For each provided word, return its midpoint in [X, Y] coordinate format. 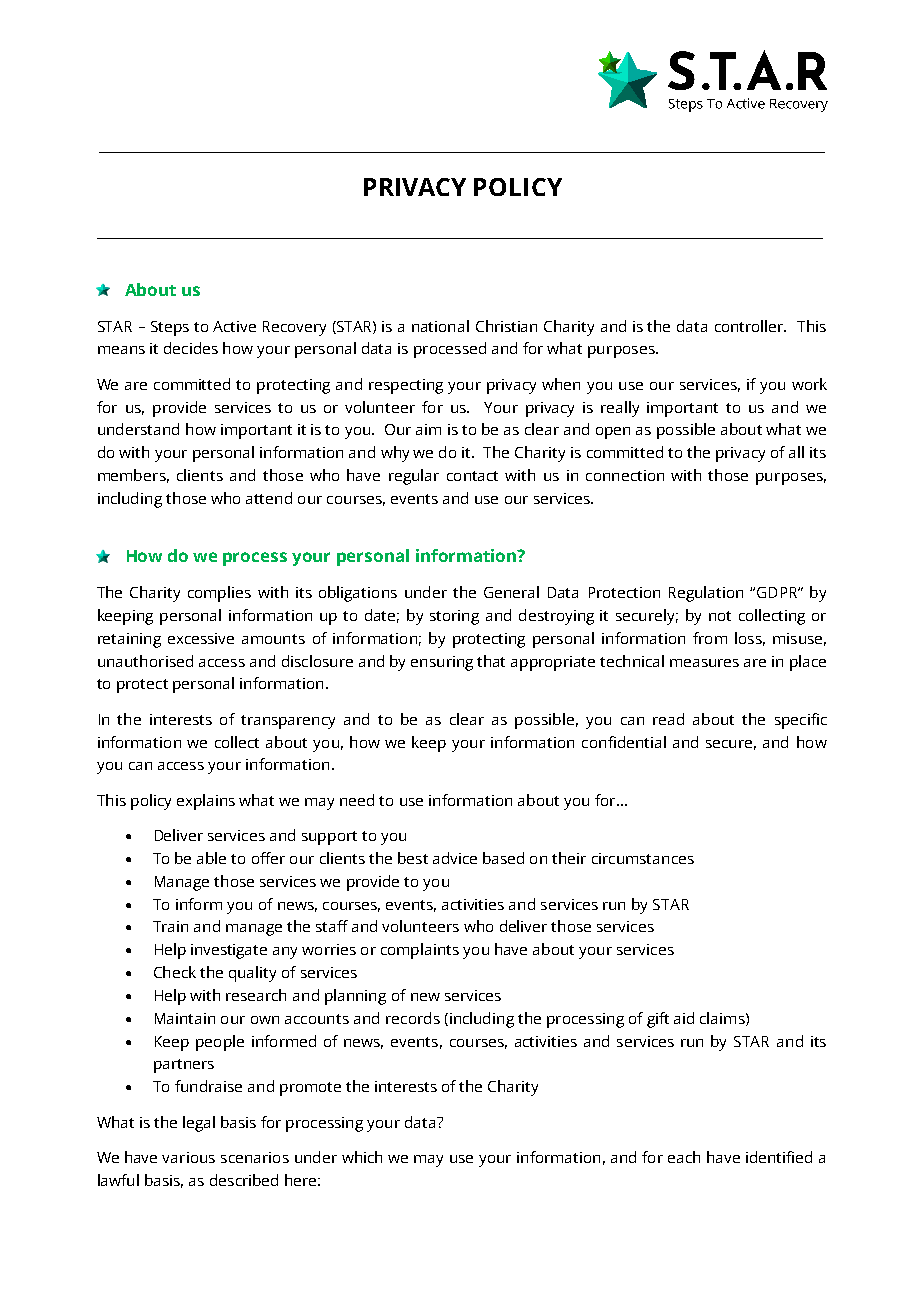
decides [191, 348]
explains [206, 802]
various [188, 1157]
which [362, 1157]
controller [750, 326]
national [440, 326]
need [357, 800]
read [668, 719]
